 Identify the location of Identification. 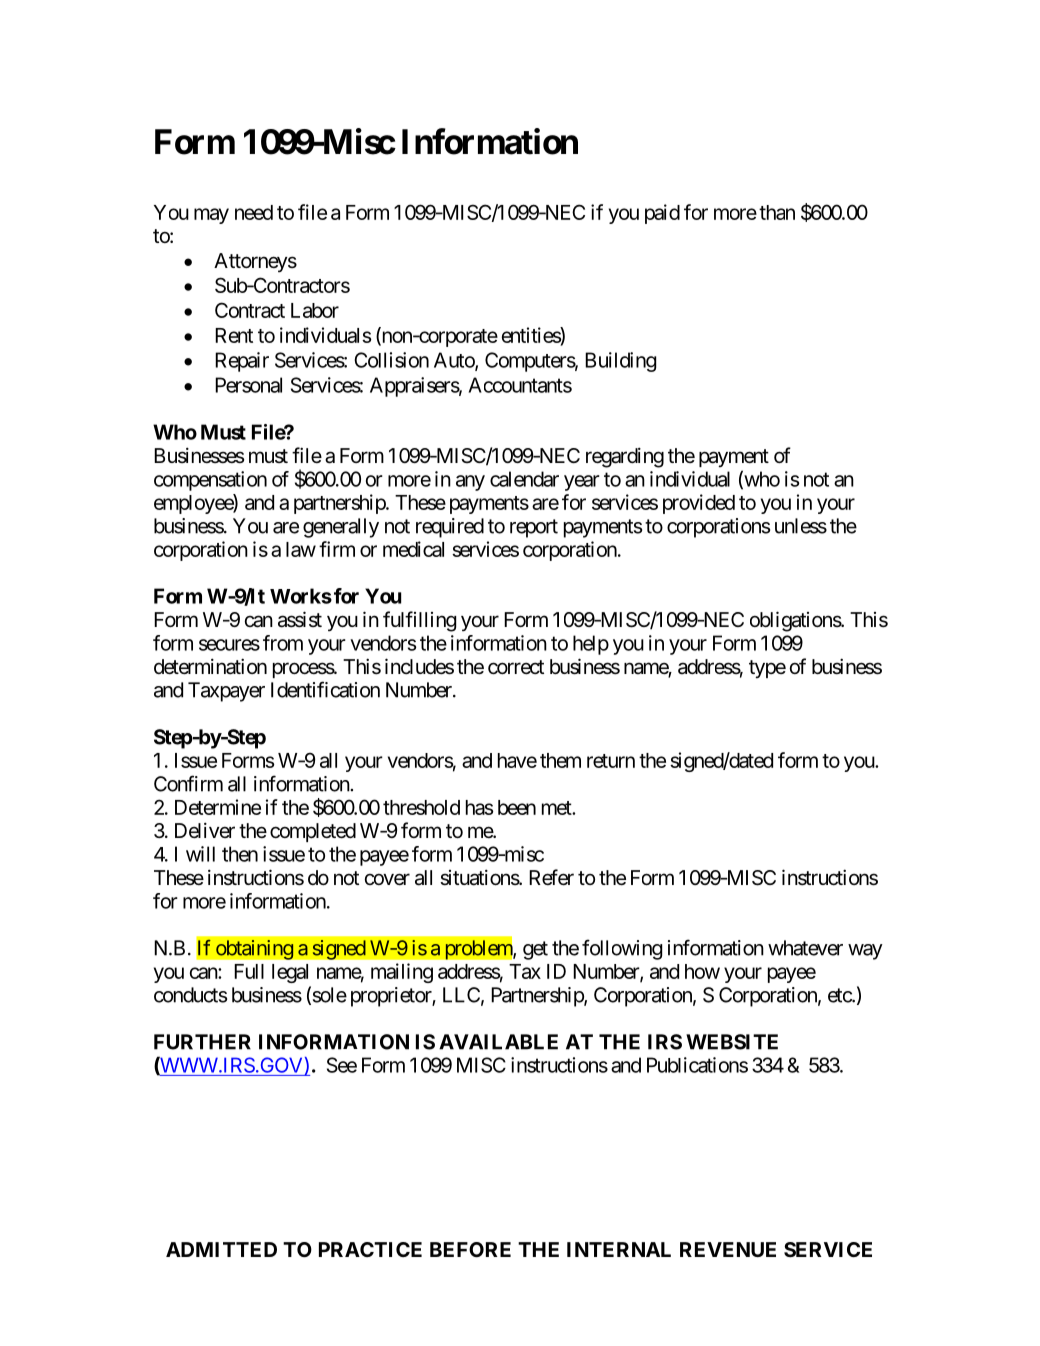
(325, 689).
